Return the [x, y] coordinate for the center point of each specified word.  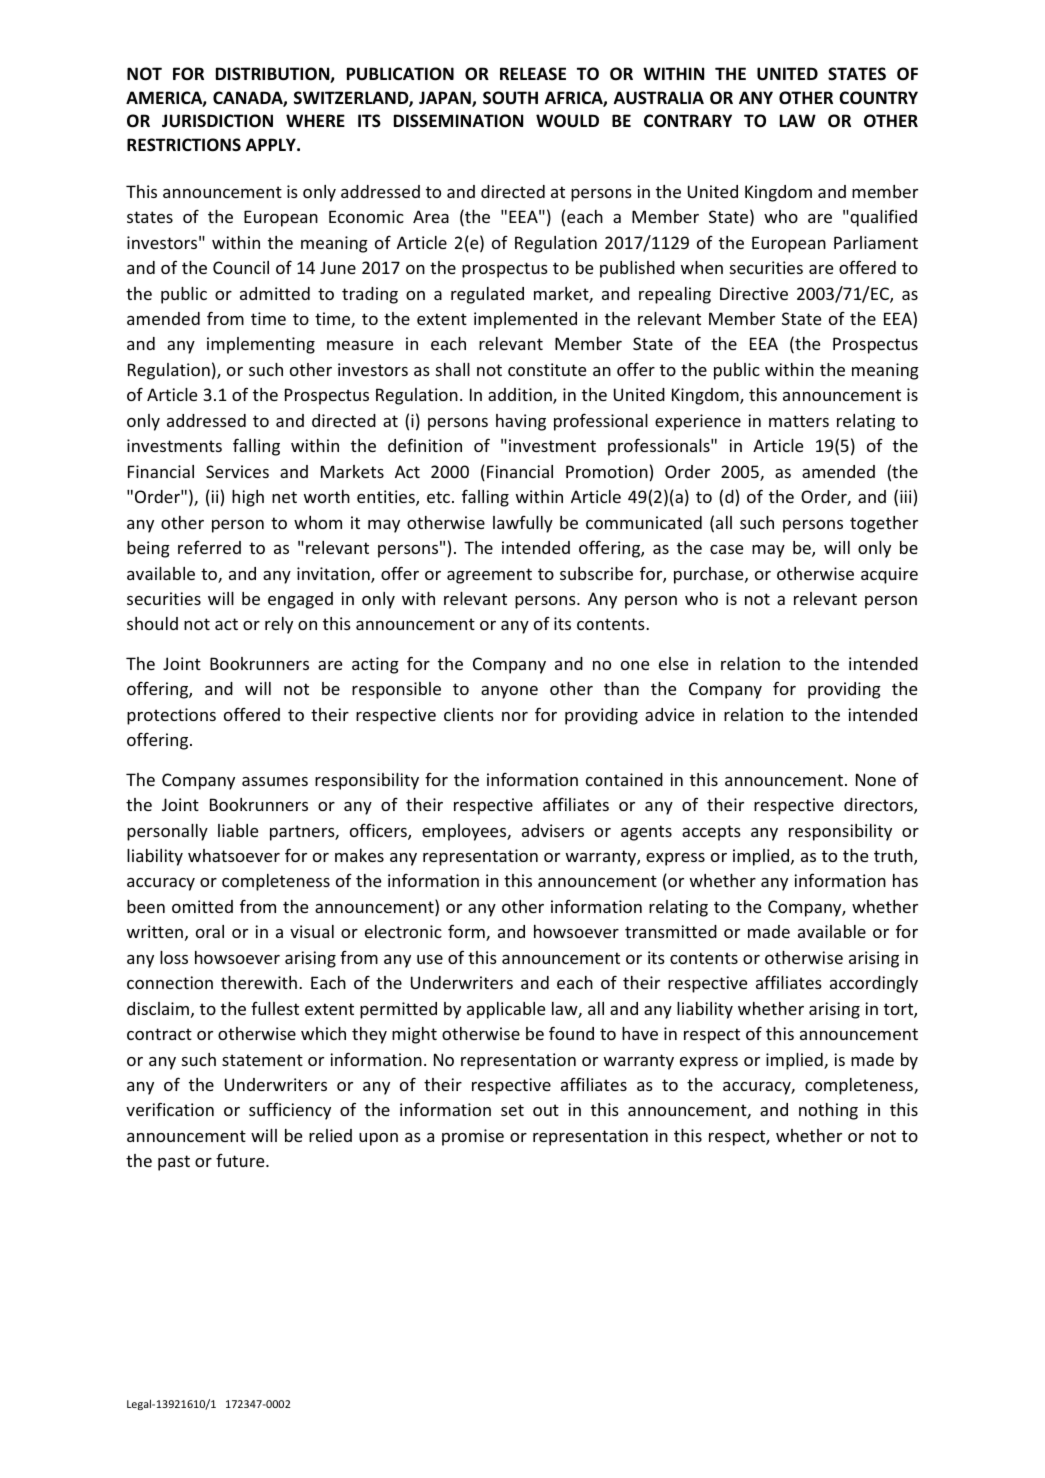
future [241, 1160]
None [876, 779]
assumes [275, 781]
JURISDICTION [217, 121]
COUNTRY [878, 98]
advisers [553, 830]
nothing [828, 1111]
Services [237, 471]
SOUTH [510, 98]
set [512, 1110]
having [521, 422]
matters [799, 421]
